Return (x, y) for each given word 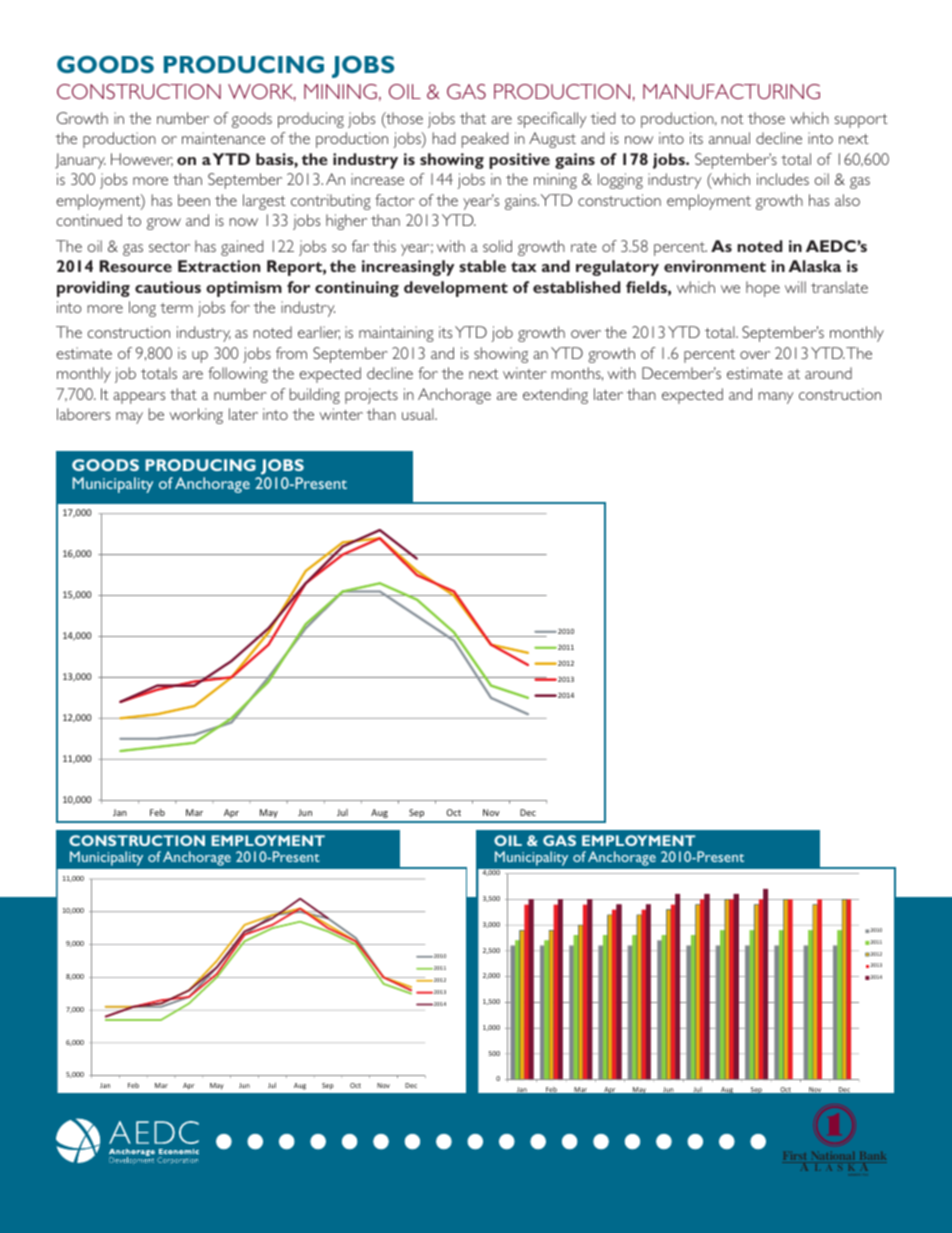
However (142, 160)
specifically (552, 120)
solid (497, 246)
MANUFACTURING (731, 91)
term (176, 308)
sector (169, 247)
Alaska (815, 266)
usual (419, 414)
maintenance (223, 138)
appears (139, 398)
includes (783, 179)
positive (519, 161)
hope (763, 289)
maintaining (396, 334)
